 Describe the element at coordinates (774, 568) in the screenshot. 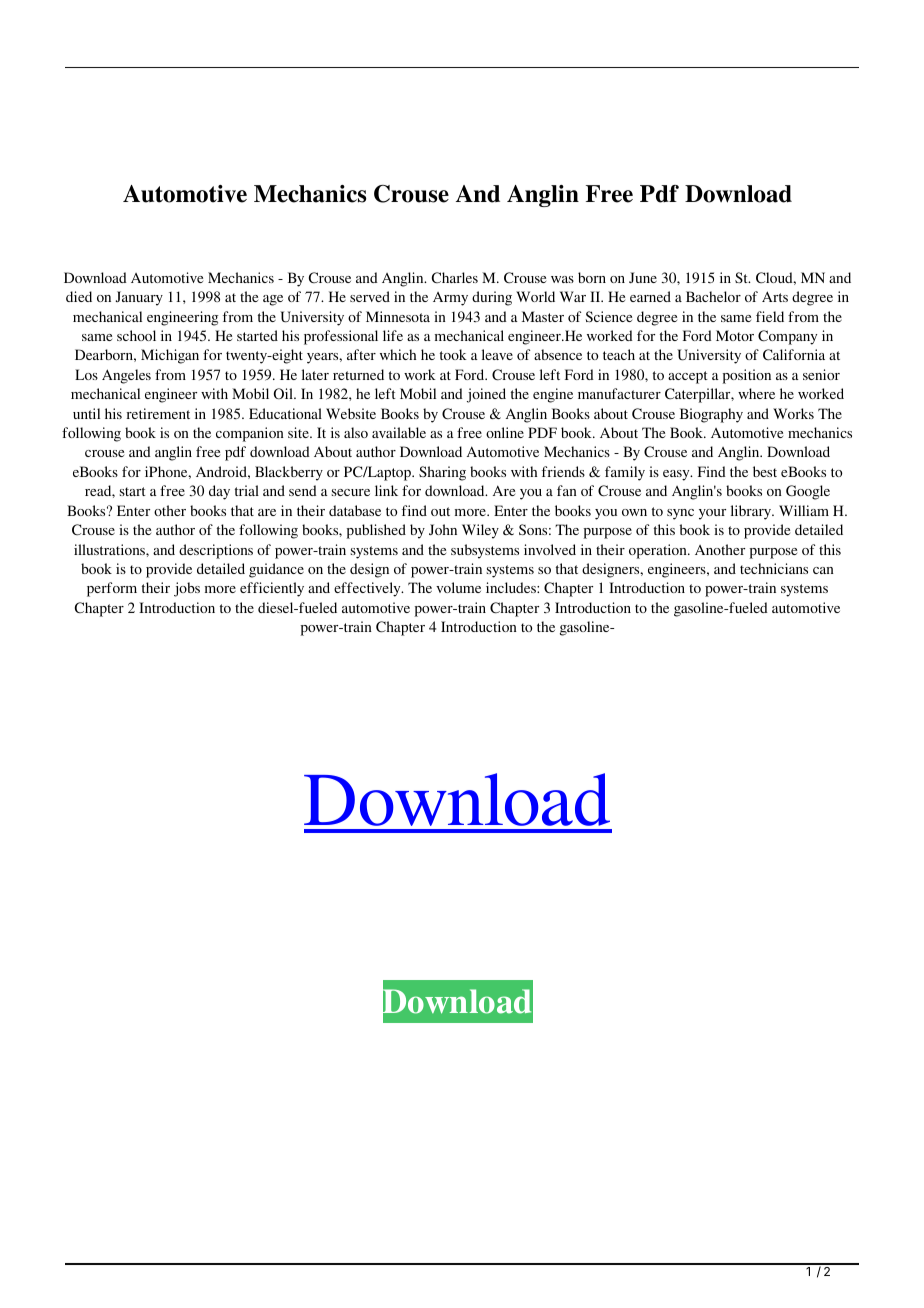

I see `technicians` at that location.
